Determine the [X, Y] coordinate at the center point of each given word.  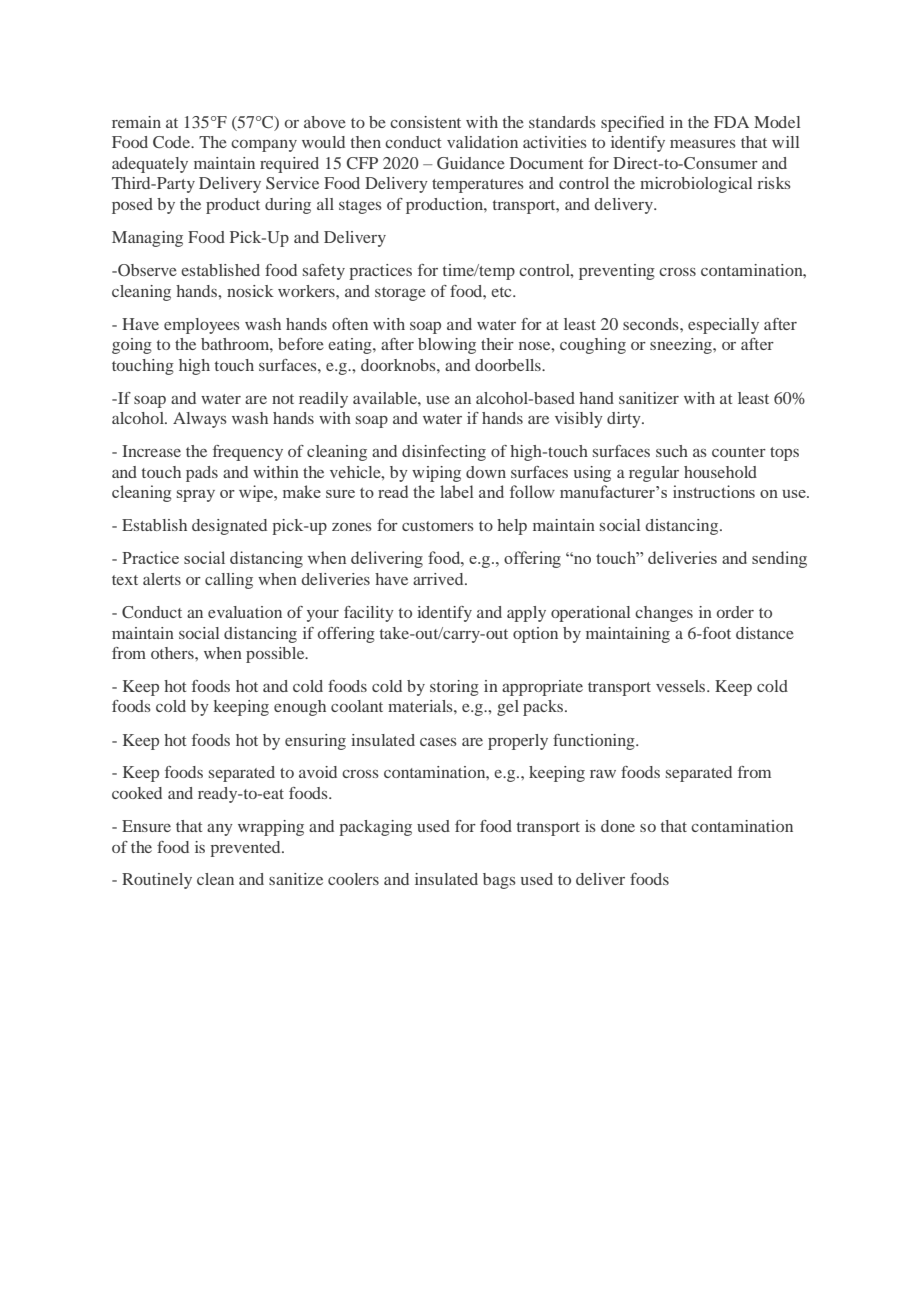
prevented [246, 849]
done [618, 826]
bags [499, 881]
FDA [731, 122]
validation [482, 142]
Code [173, 142]
